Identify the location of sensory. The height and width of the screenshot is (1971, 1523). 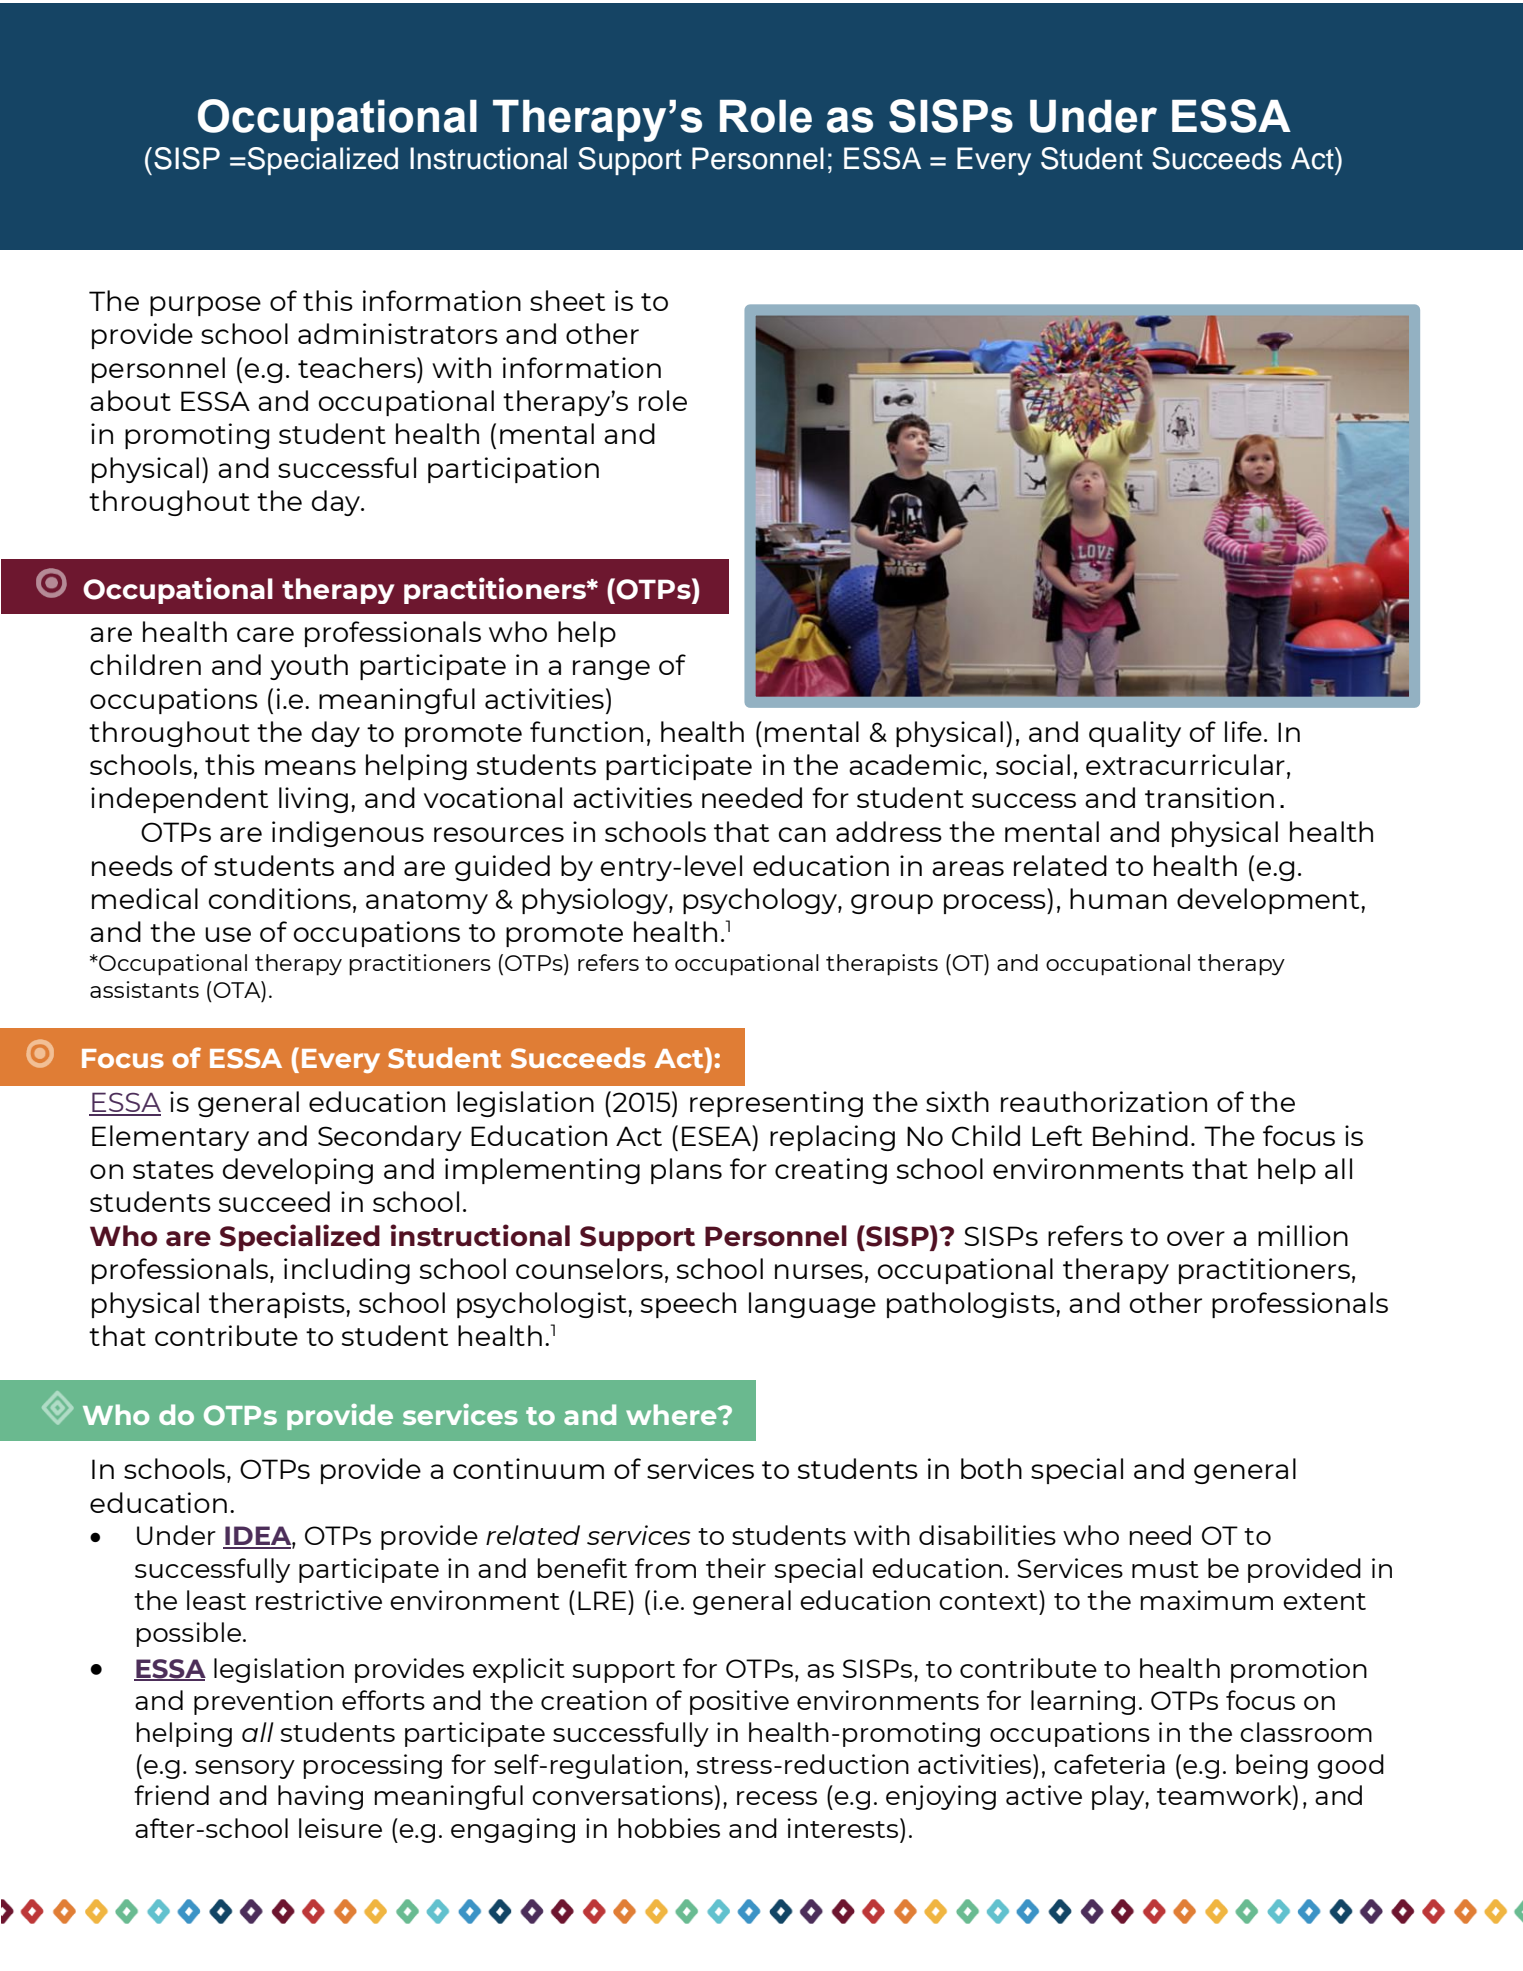
(245, 1769).
